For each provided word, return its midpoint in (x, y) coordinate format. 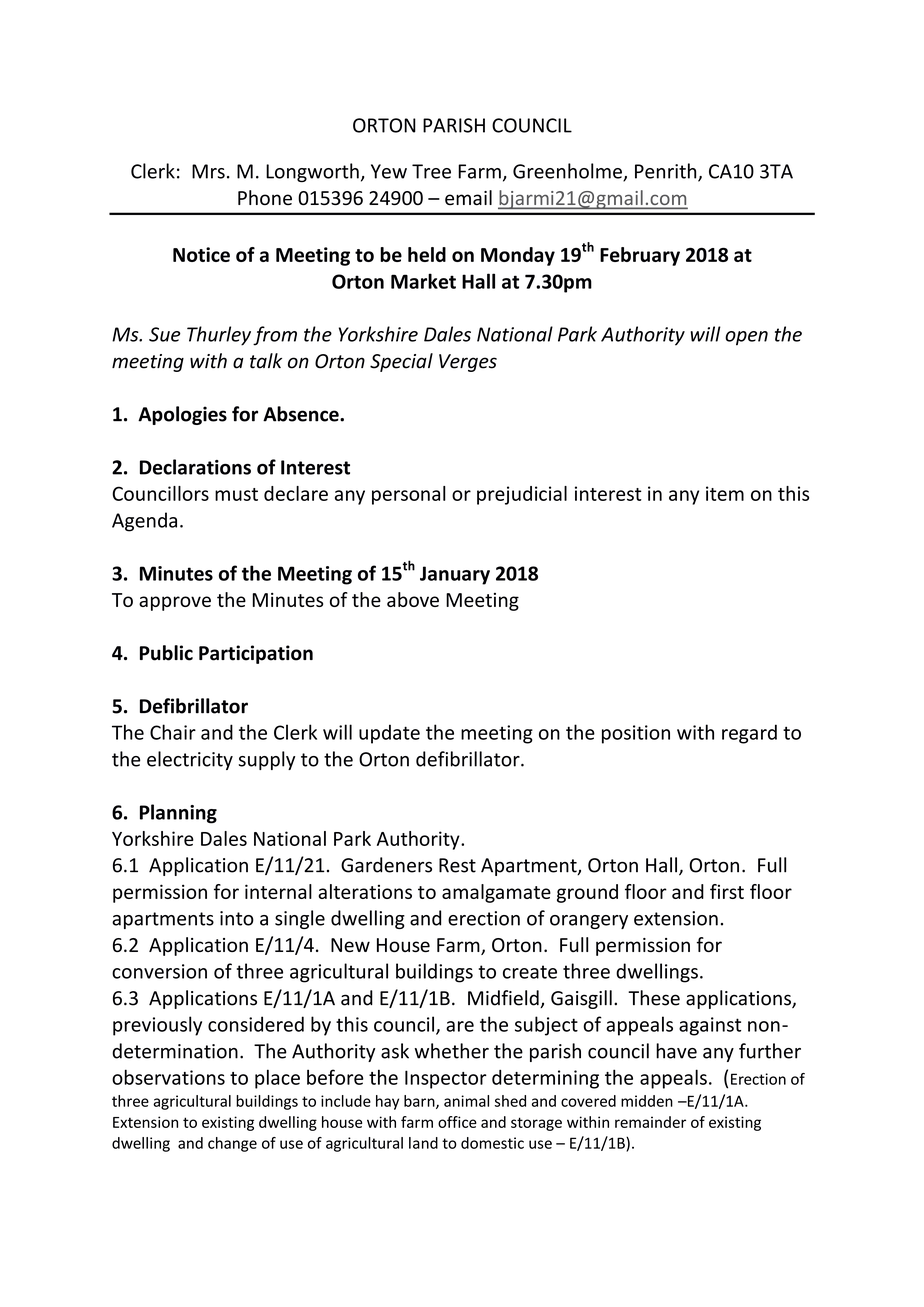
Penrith (667, 172)
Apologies (182, 415)
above (413, 599)
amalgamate (496, 893)
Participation (256, 654)
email (468, 197)
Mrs (208, 171)
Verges (468, 363)
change (232, 1144)
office (457, 1122)
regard (749, 734)
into (237, 918)
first (727, 891)
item (725, 493)
